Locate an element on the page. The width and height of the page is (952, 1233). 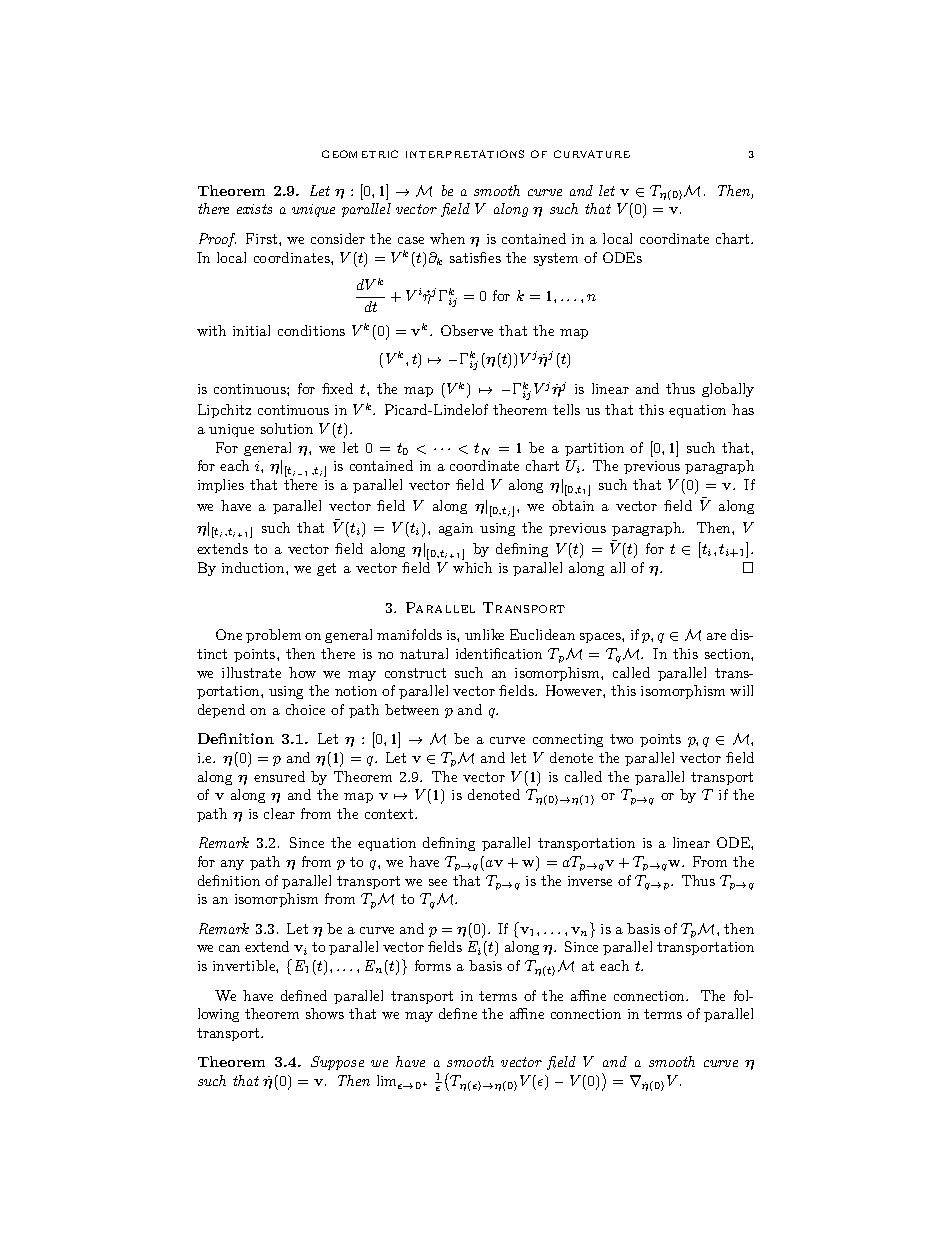
shows is located at coordinates (325, 1013).
